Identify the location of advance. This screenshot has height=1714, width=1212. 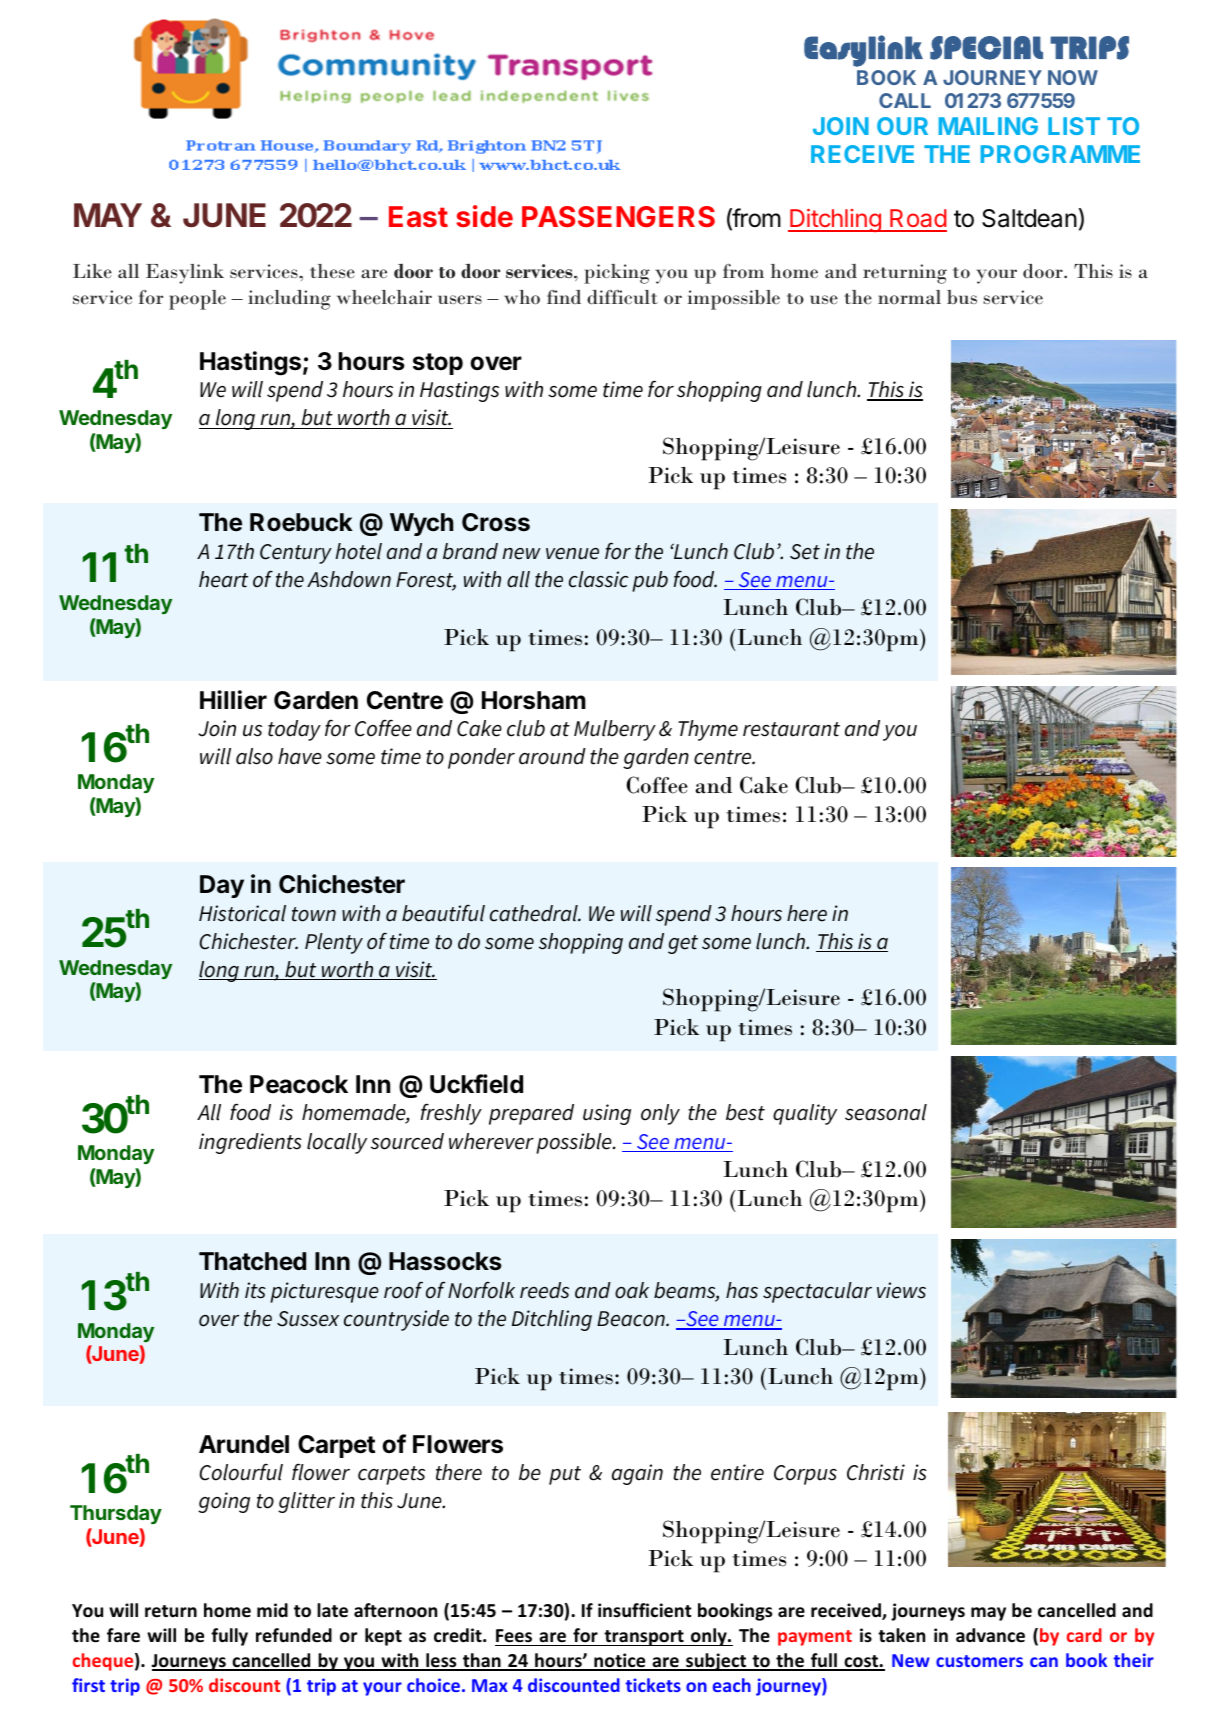
(990, 1635).
